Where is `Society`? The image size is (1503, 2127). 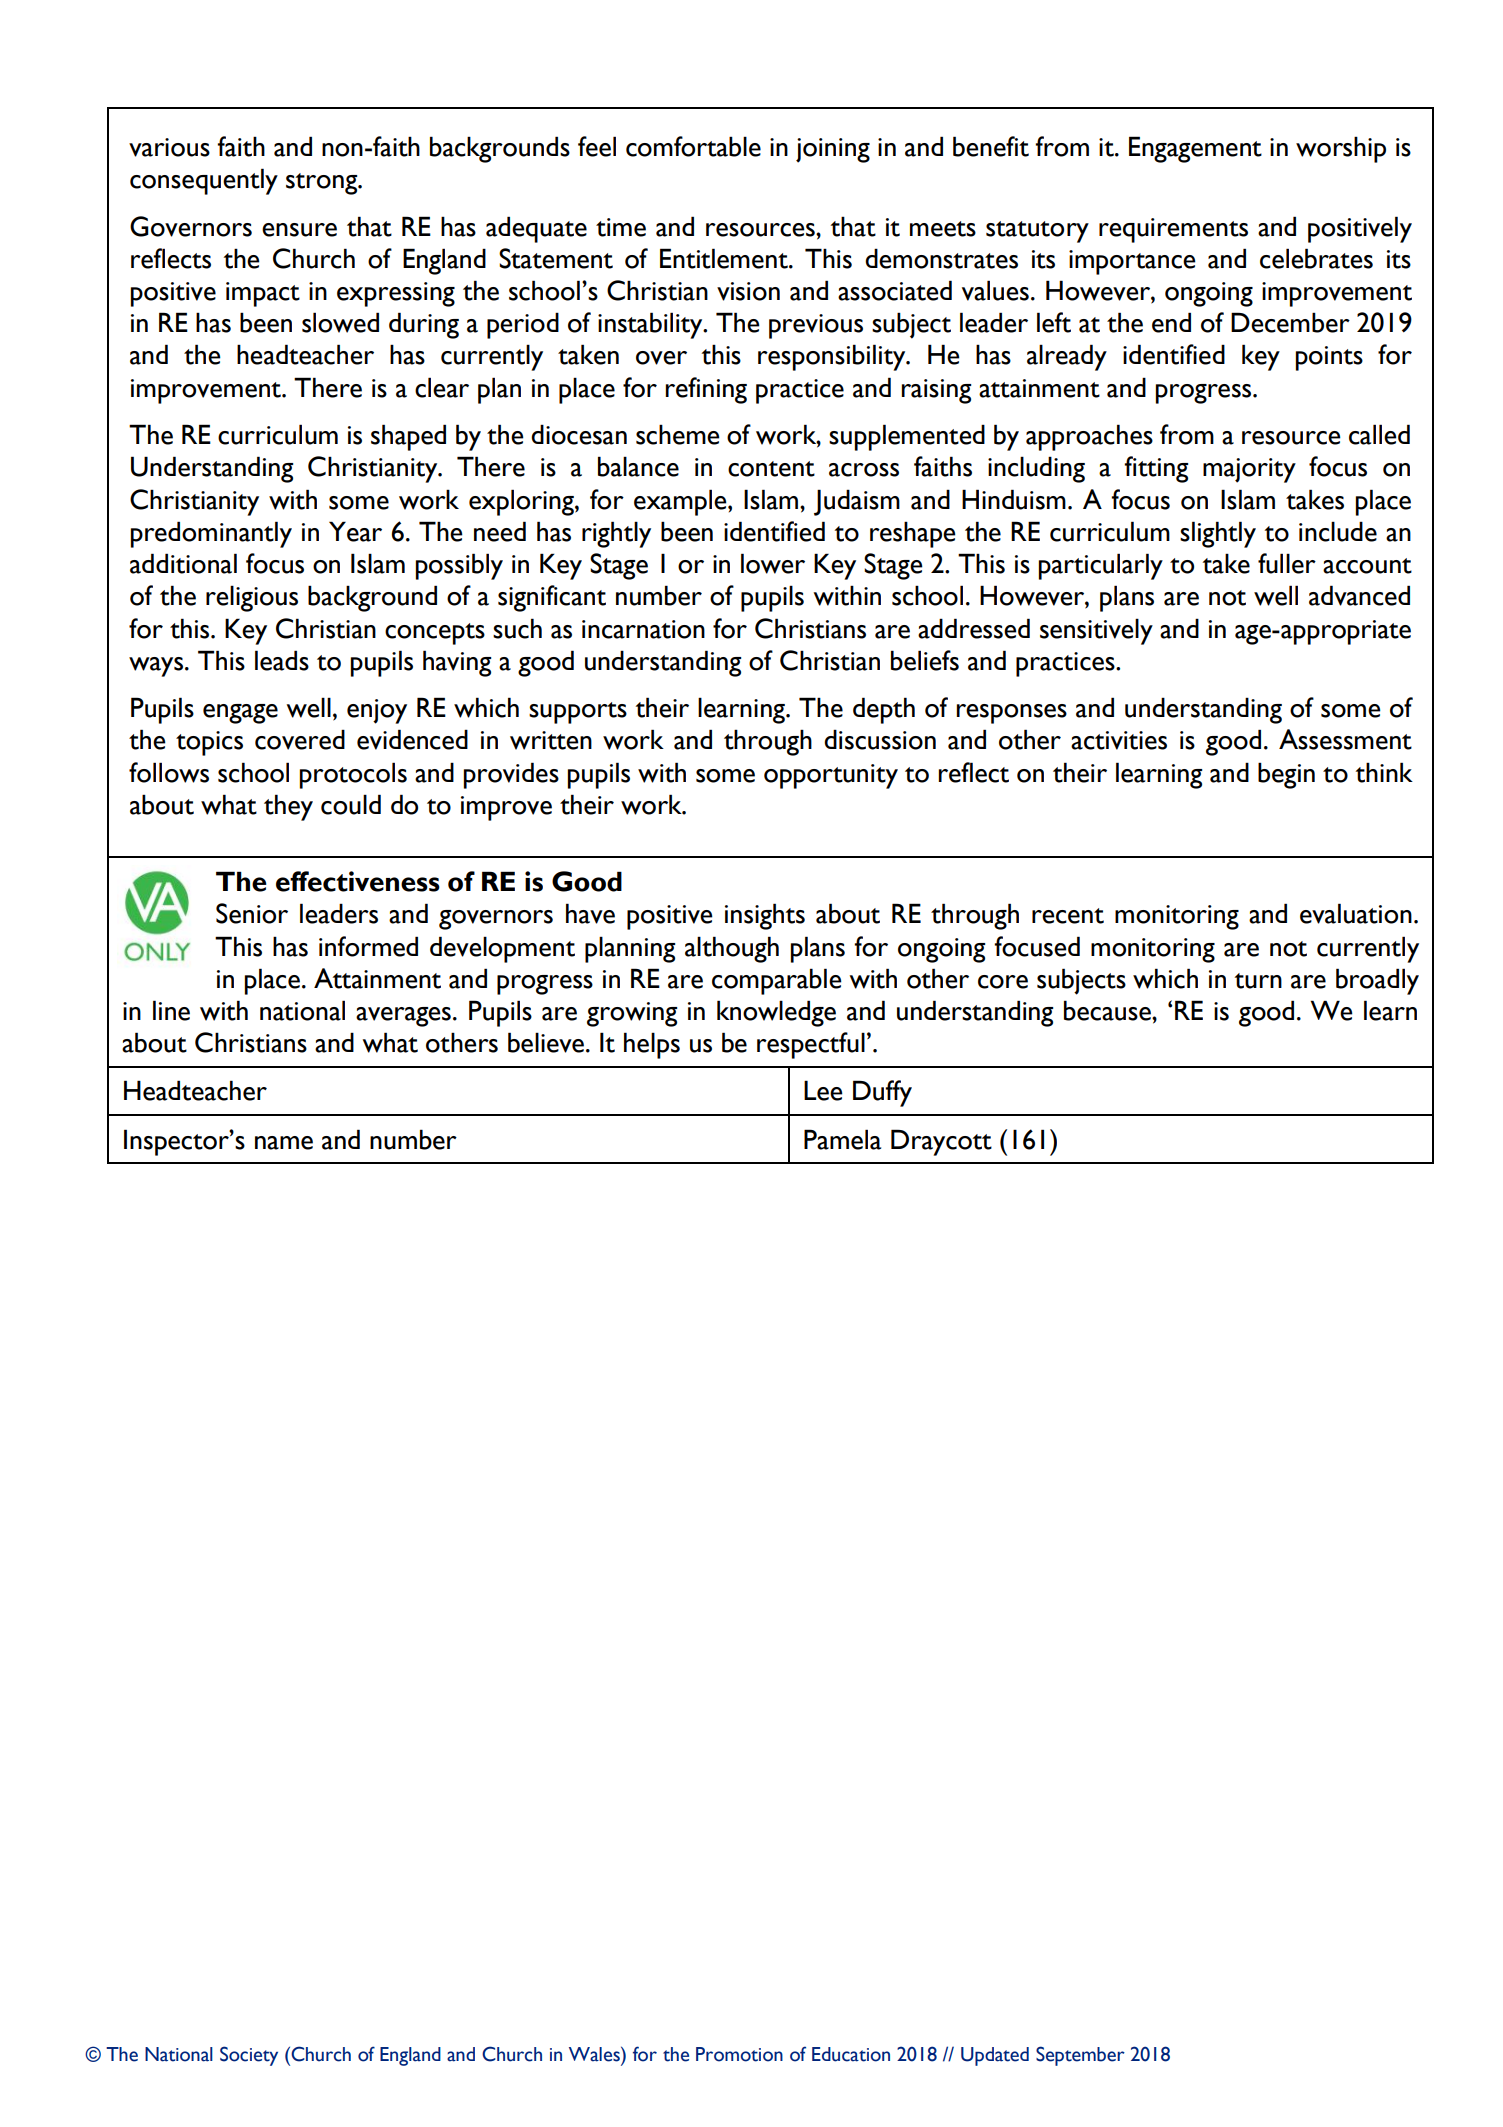
Society is located at coordinates (249, 2056).
